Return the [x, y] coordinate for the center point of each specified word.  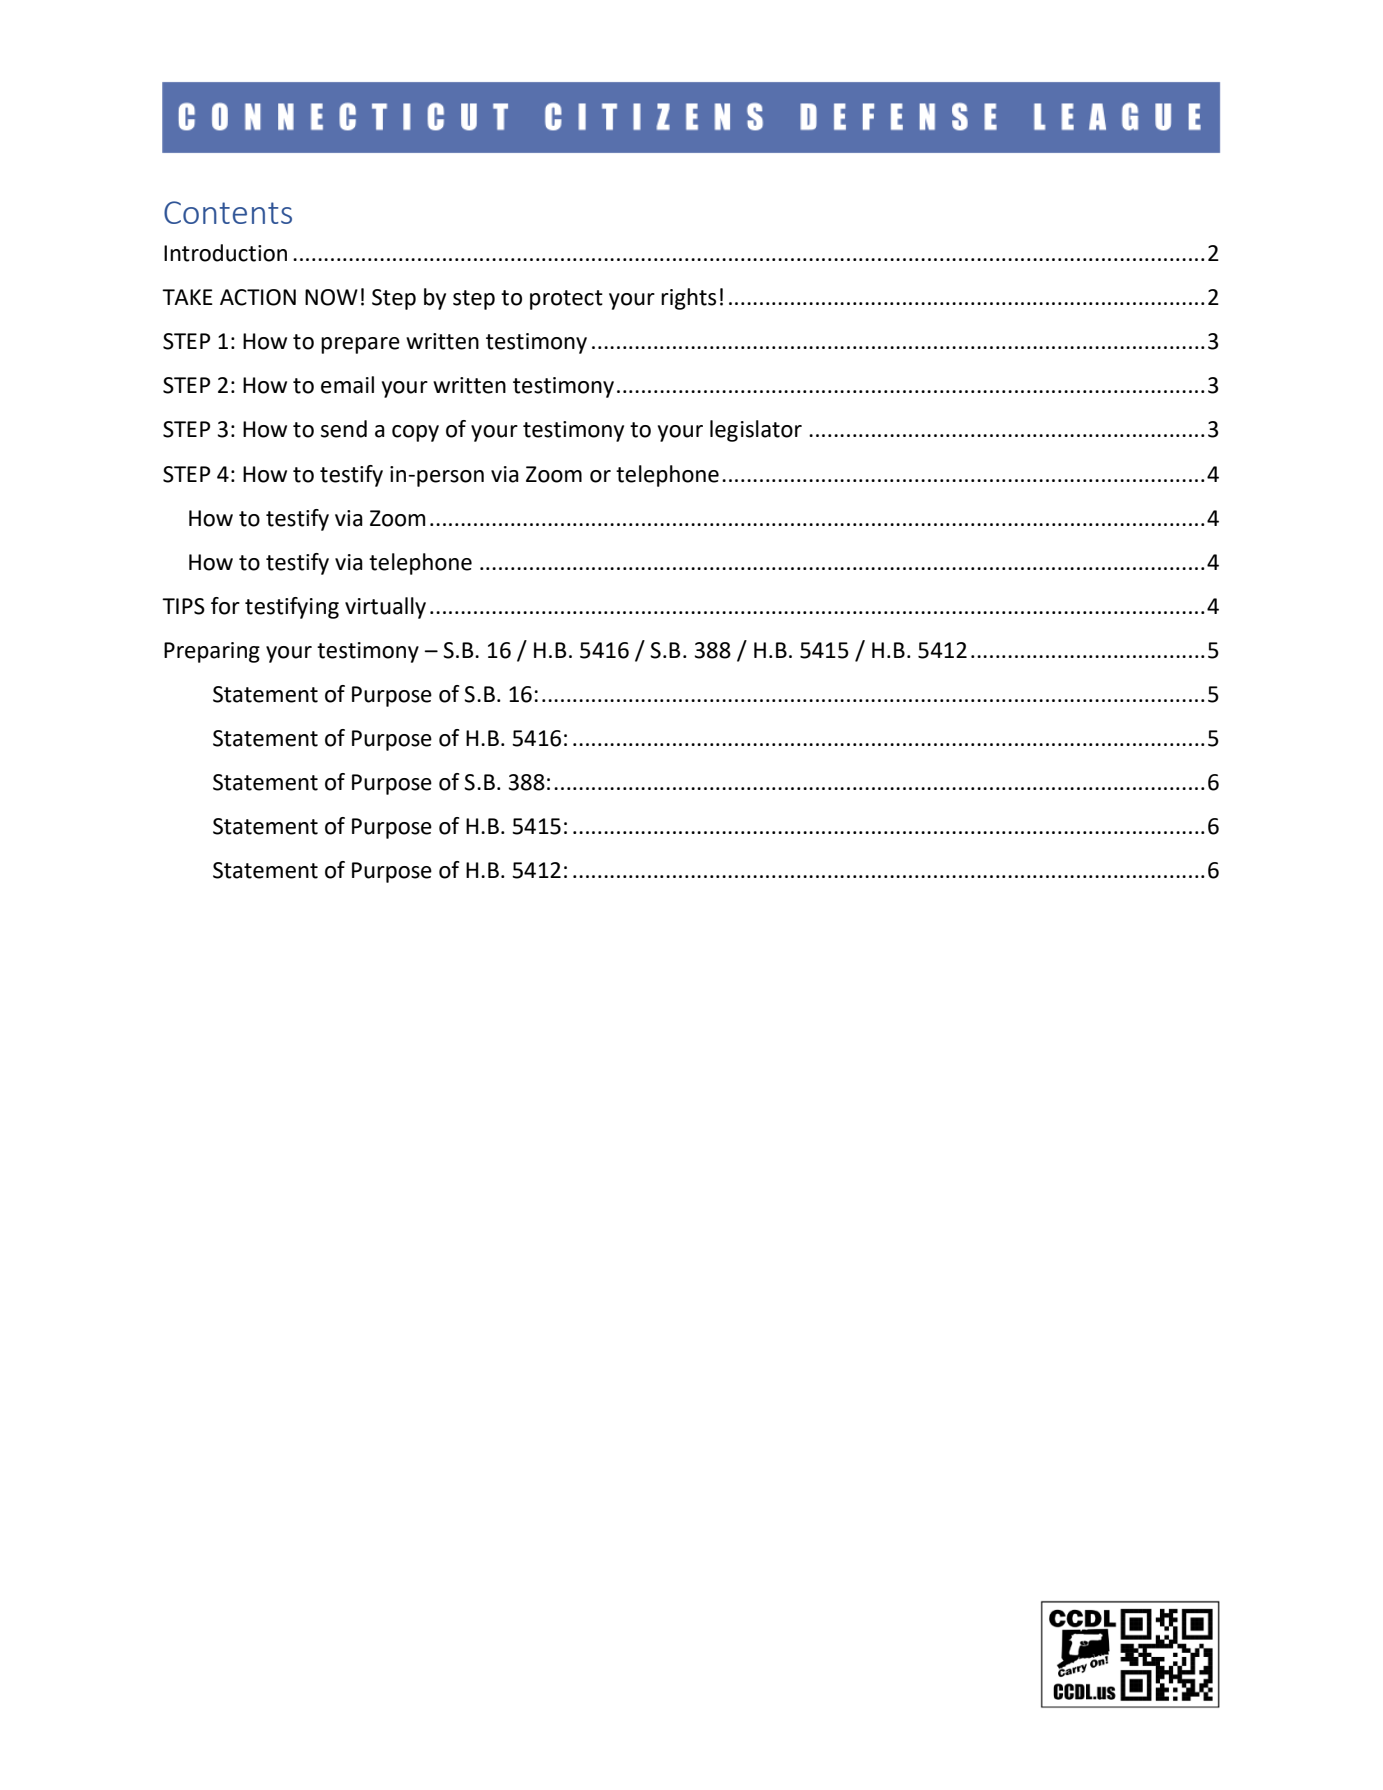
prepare [360, 345]
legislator [756, 431]
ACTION [258, 297]
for [225, 606]
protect [566, 300]
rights [688, 299]
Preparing [212, 652]
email [347, 385]
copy [415, 433]
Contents [228, 212]
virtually [385, 608]
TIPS [183, 606]
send [344, 429]
